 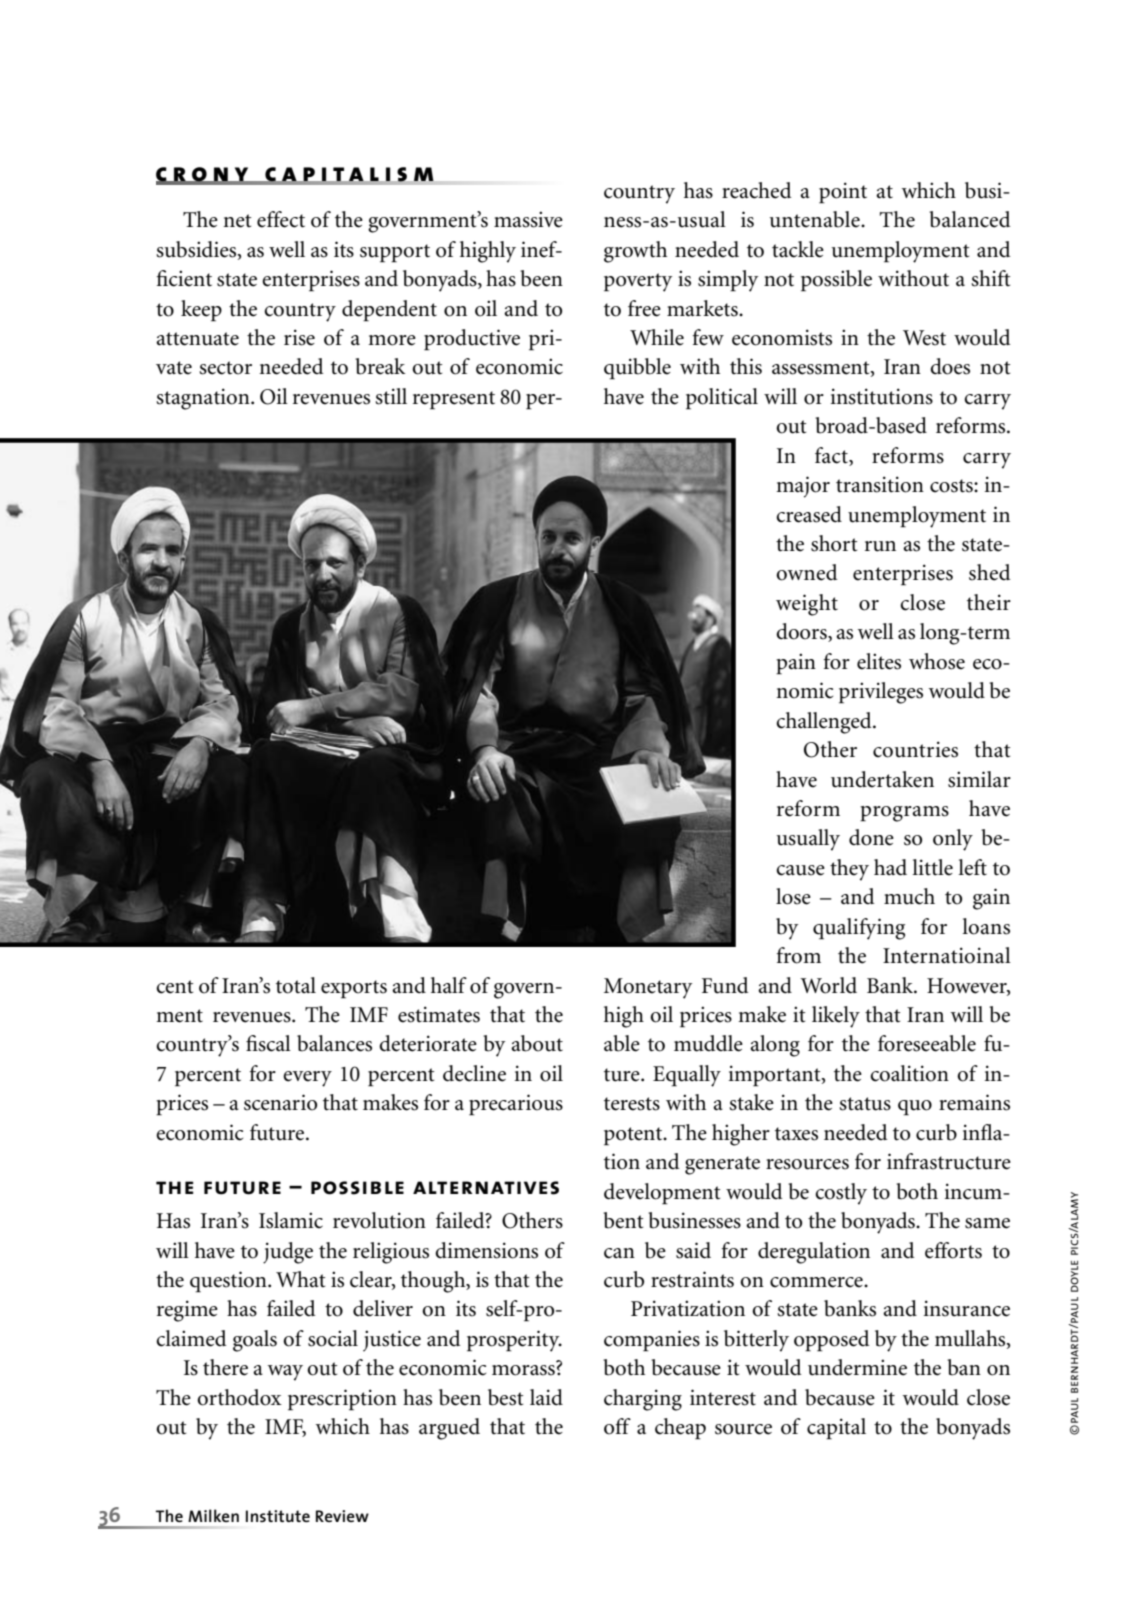 I want to click on off, so click(x=617, y=1426).
